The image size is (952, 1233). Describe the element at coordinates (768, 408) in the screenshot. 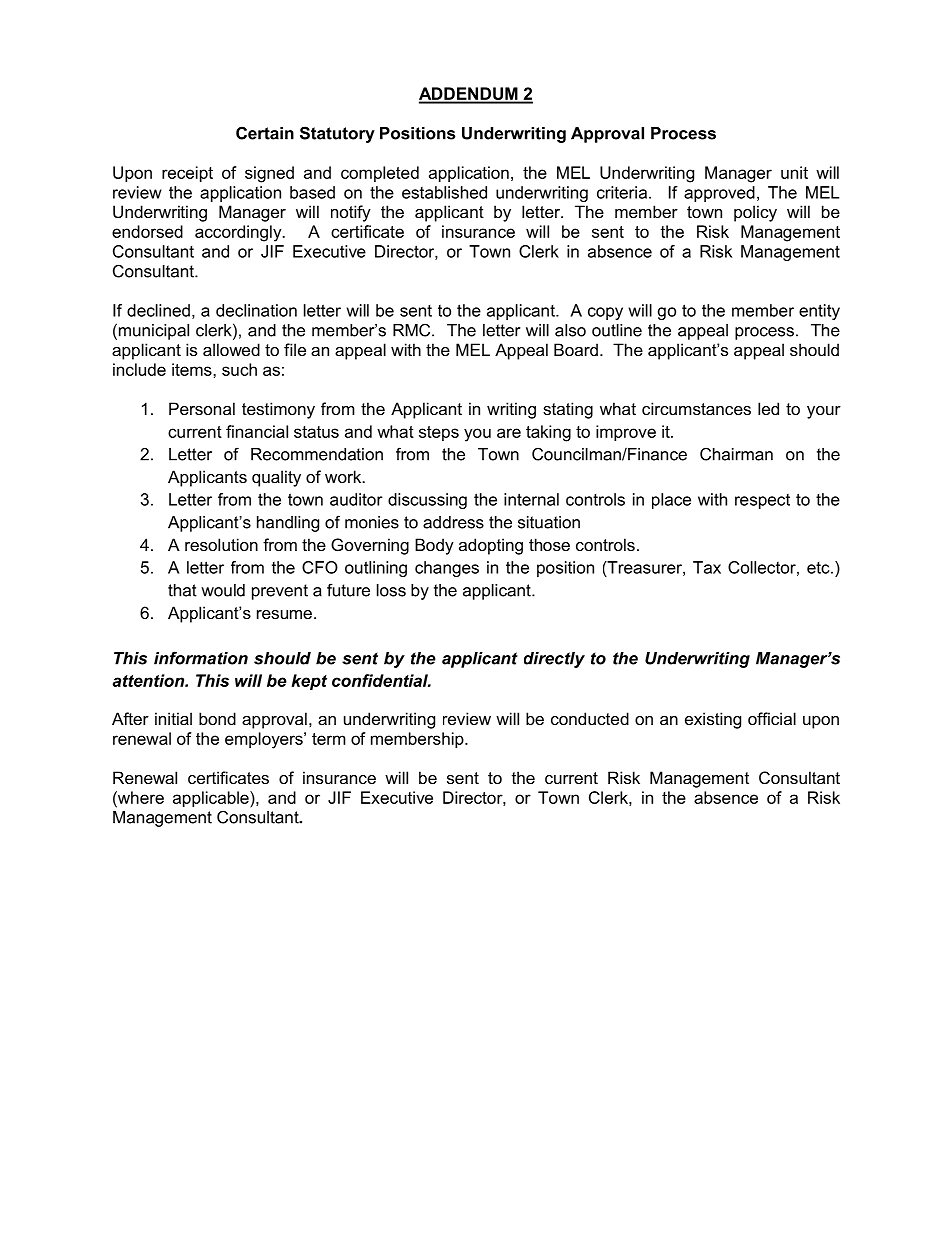

I see `led` at that location.
